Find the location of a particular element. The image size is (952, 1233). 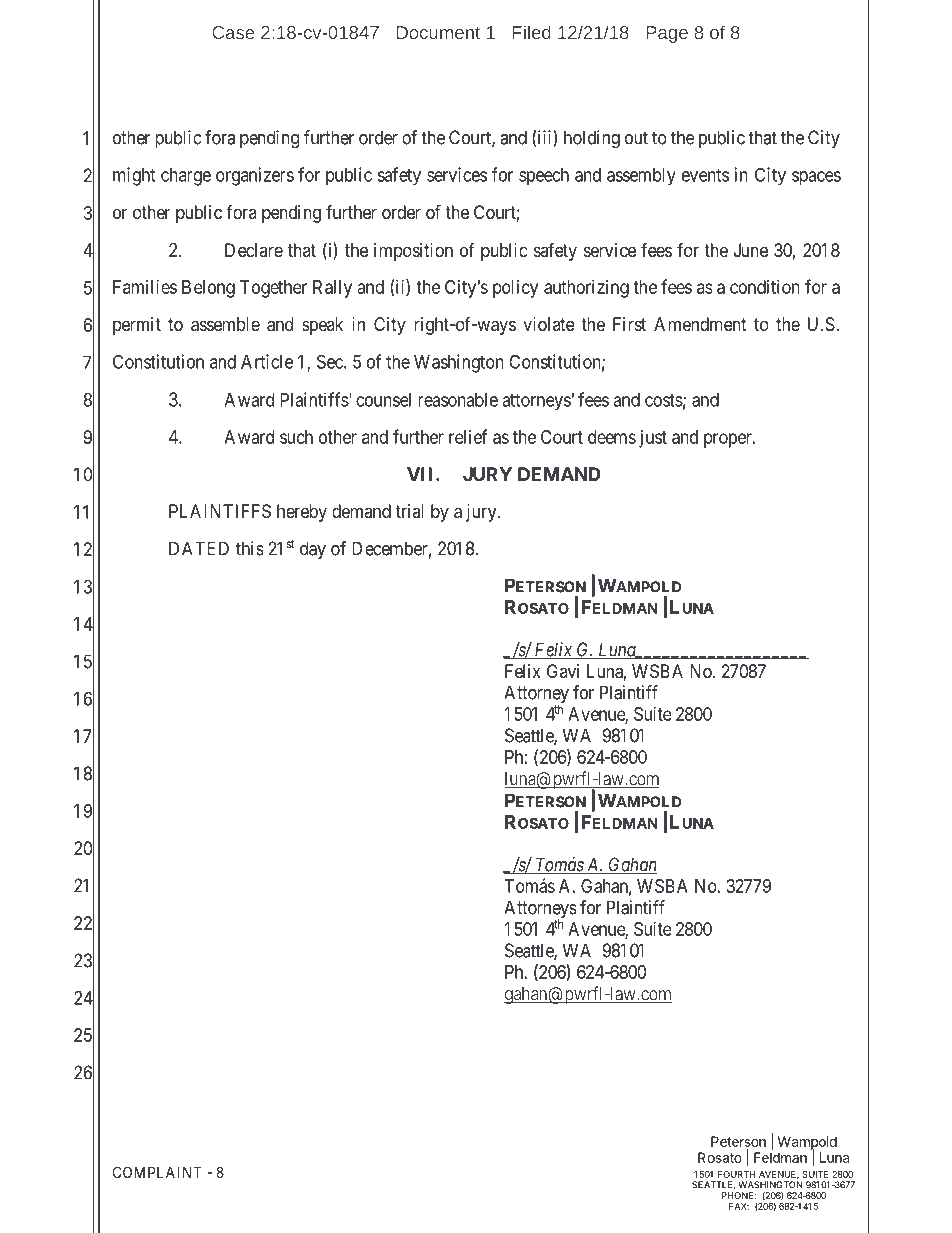

Document is located at coordinates (438, 32).
